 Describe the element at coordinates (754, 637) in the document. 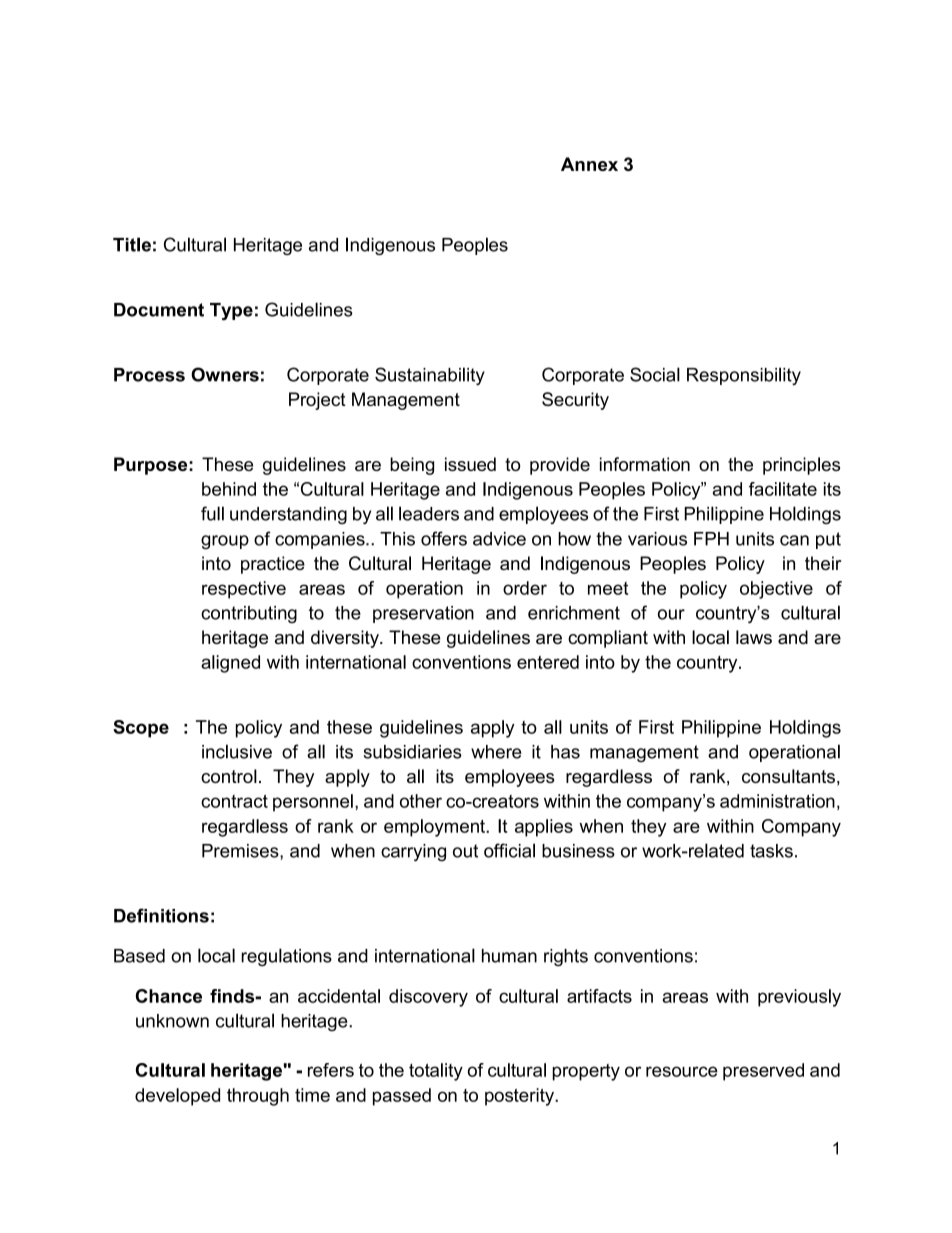

I see `laws` at that location.
